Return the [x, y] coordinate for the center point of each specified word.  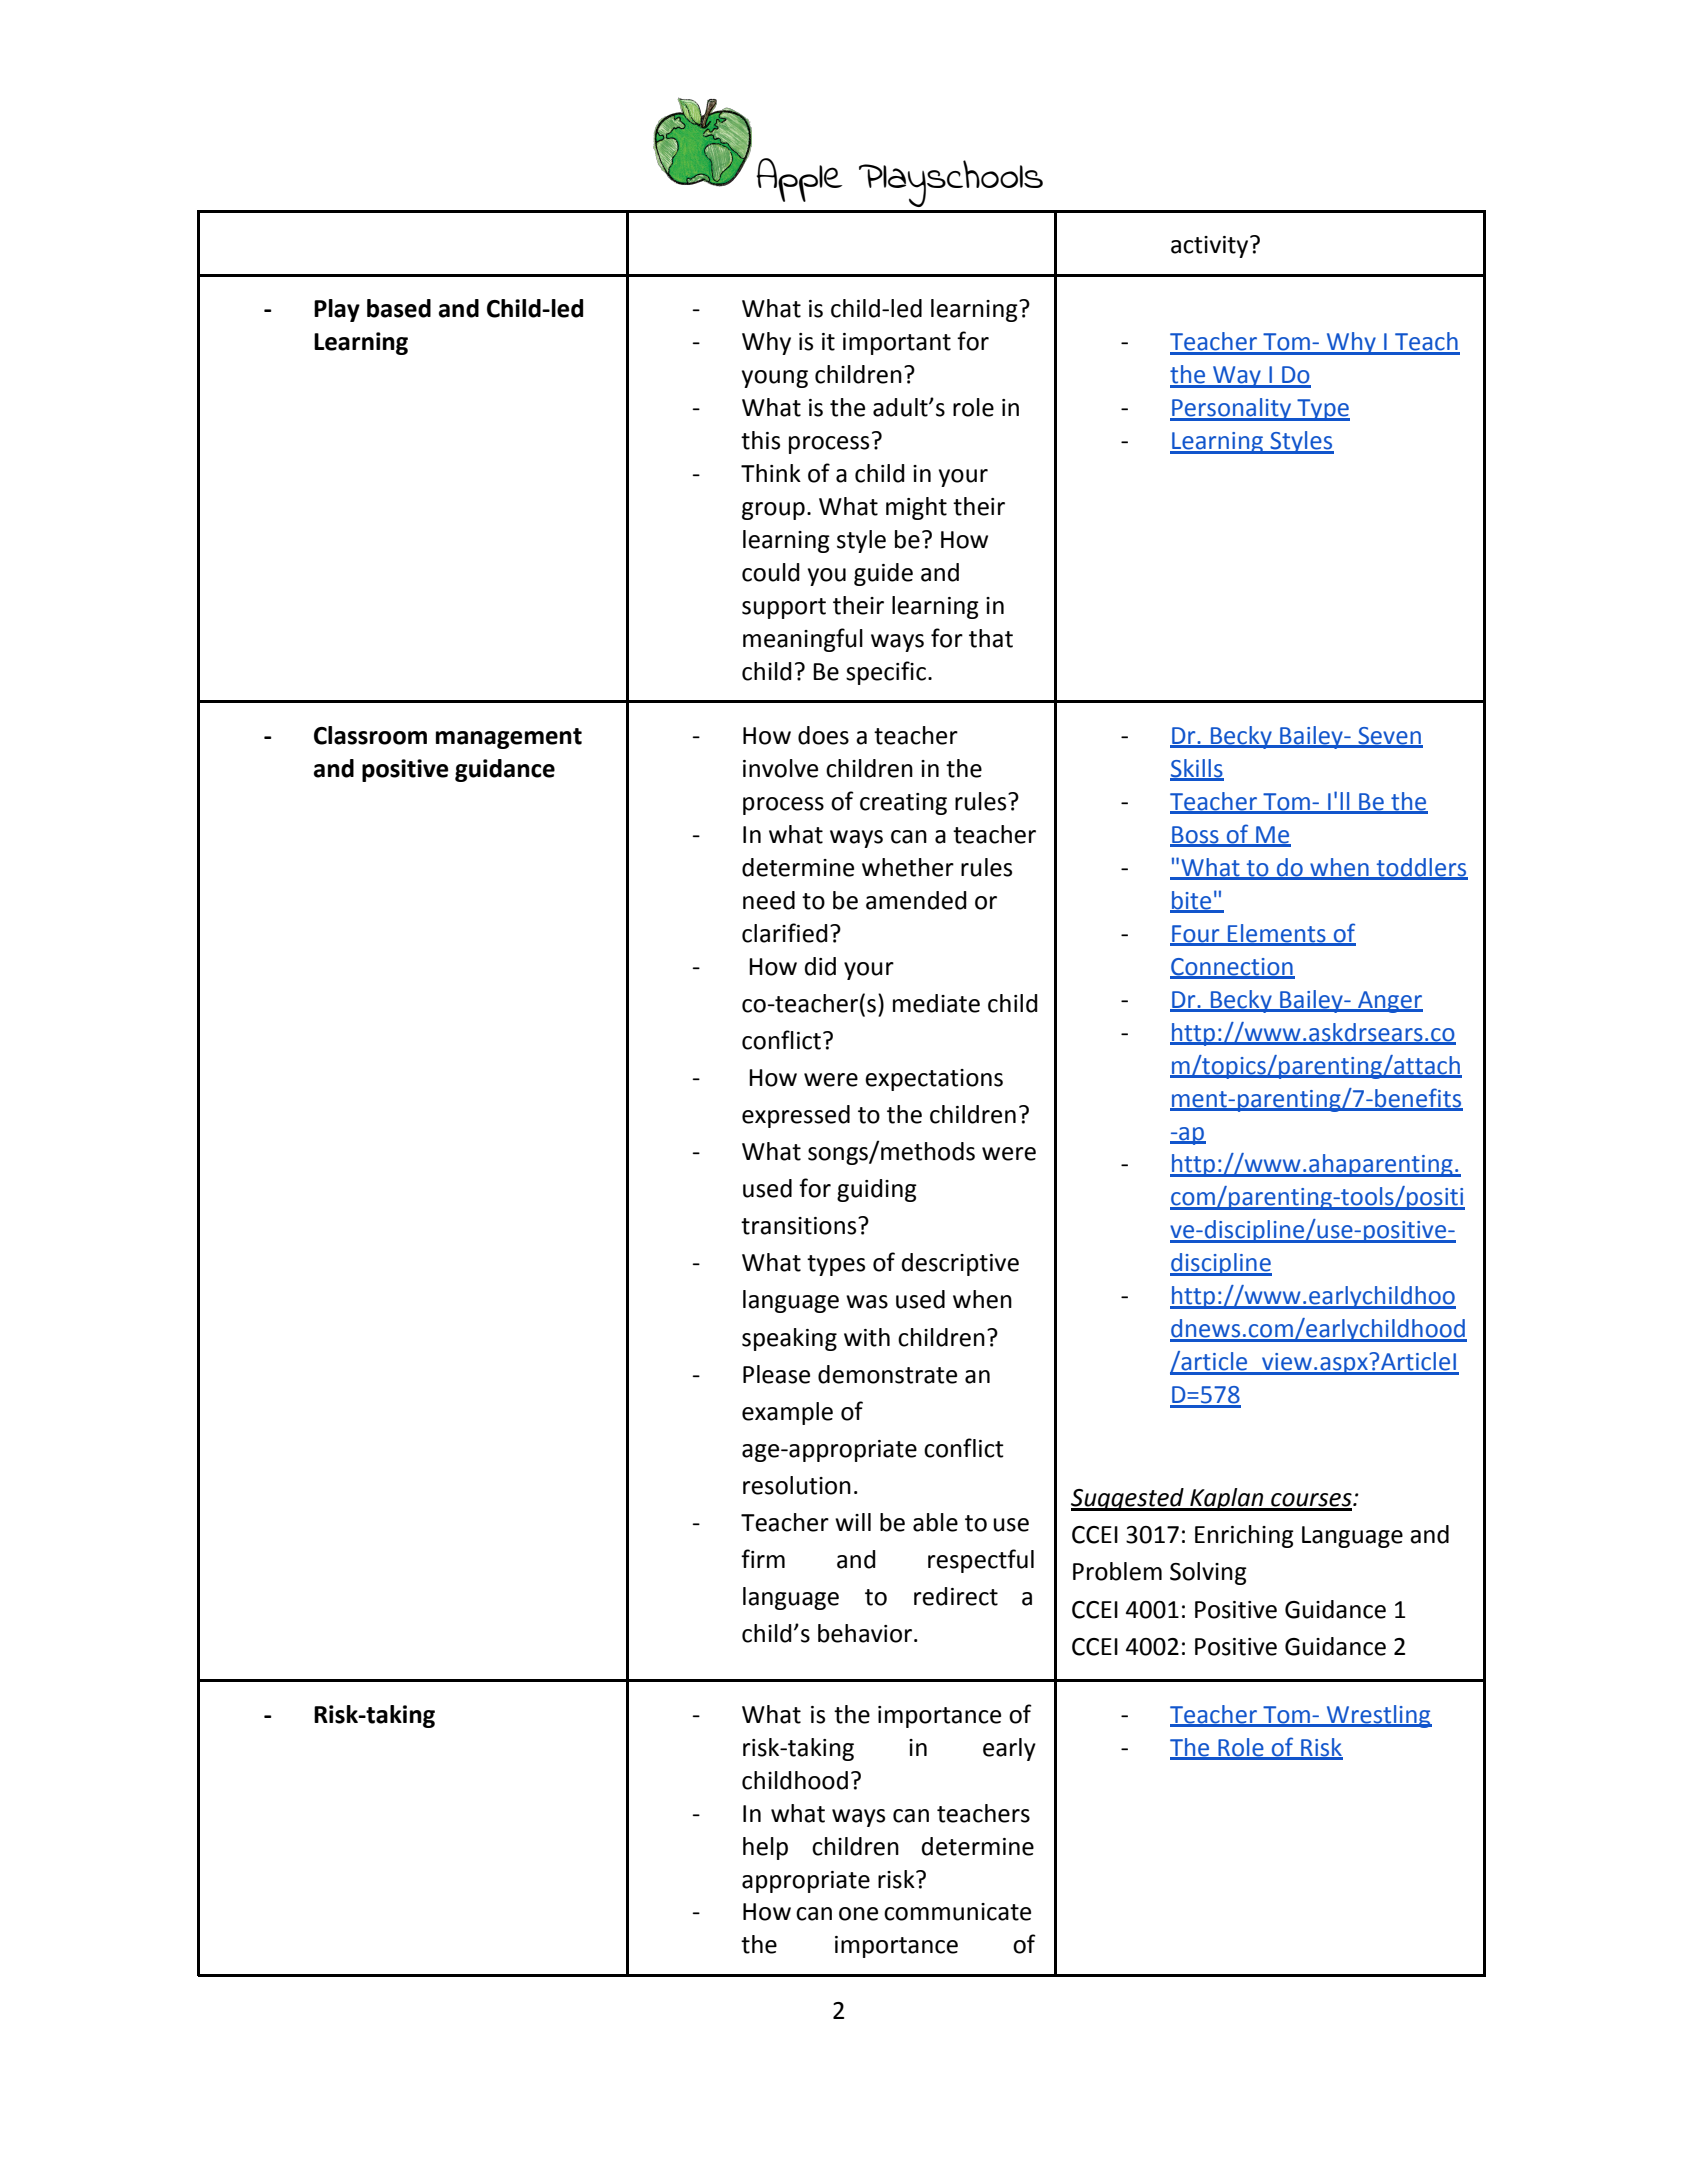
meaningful [803, 640]
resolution [797, 1485]
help [765, 1848]
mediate [936, 1003]
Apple [799, 180]
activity [1211, 247]
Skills [1197, 769]
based [399, 308]
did [820, 966]
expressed [796, 1116]
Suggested [1128, 1499]
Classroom [370, 735]
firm [763, 1558]
